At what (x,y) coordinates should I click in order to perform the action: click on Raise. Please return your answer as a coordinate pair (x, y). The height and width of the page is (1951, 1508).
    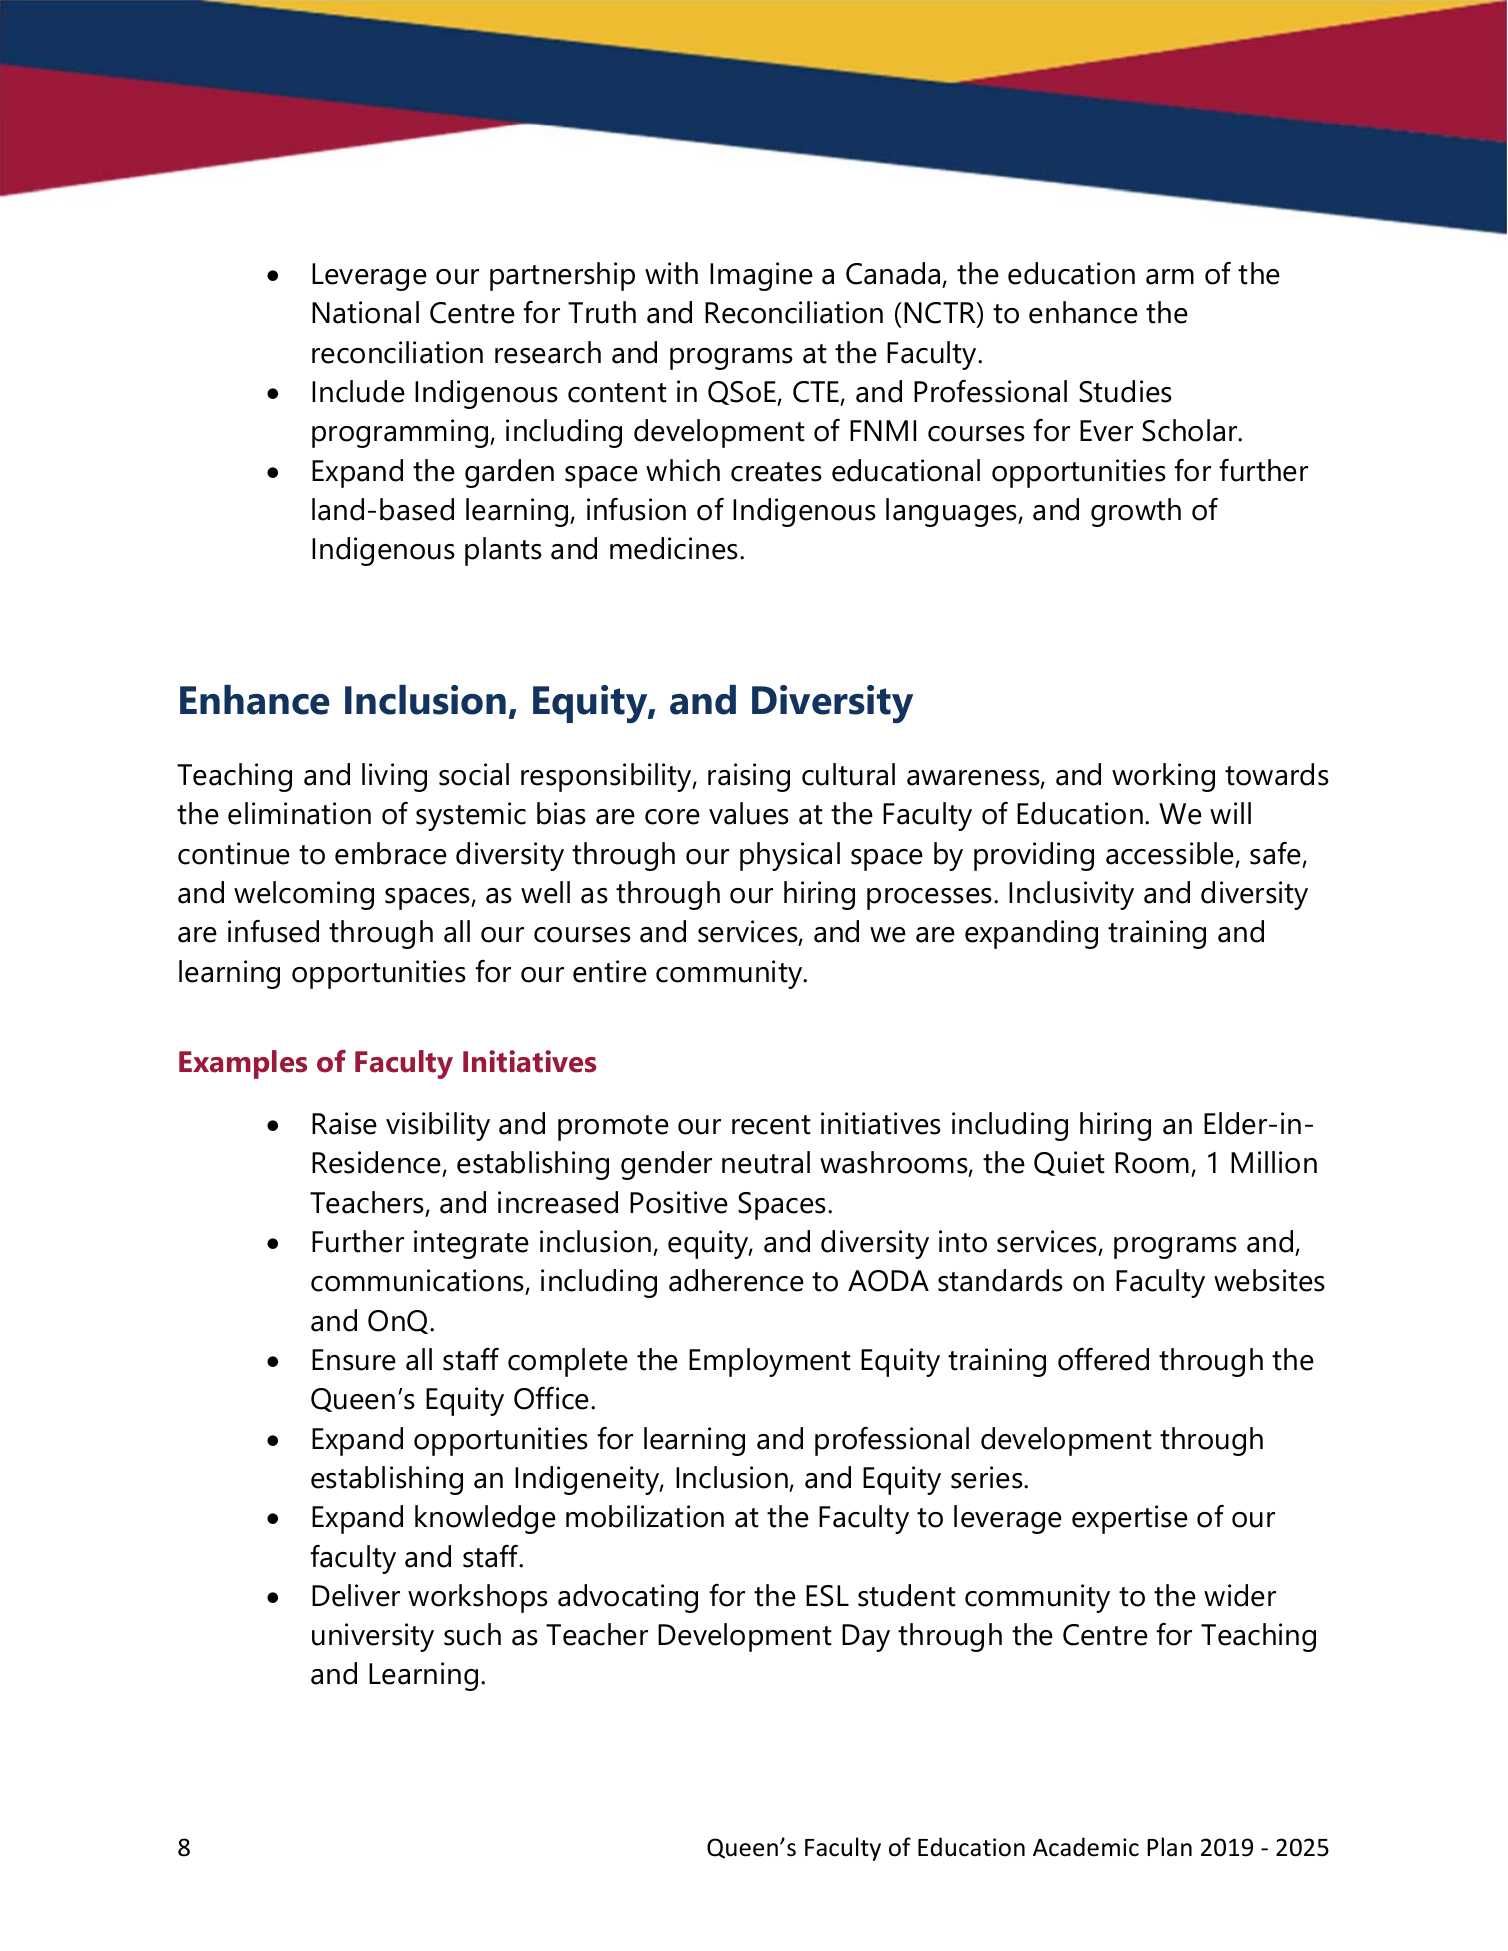
    Looking at the image, I should click on (344, 1123).
